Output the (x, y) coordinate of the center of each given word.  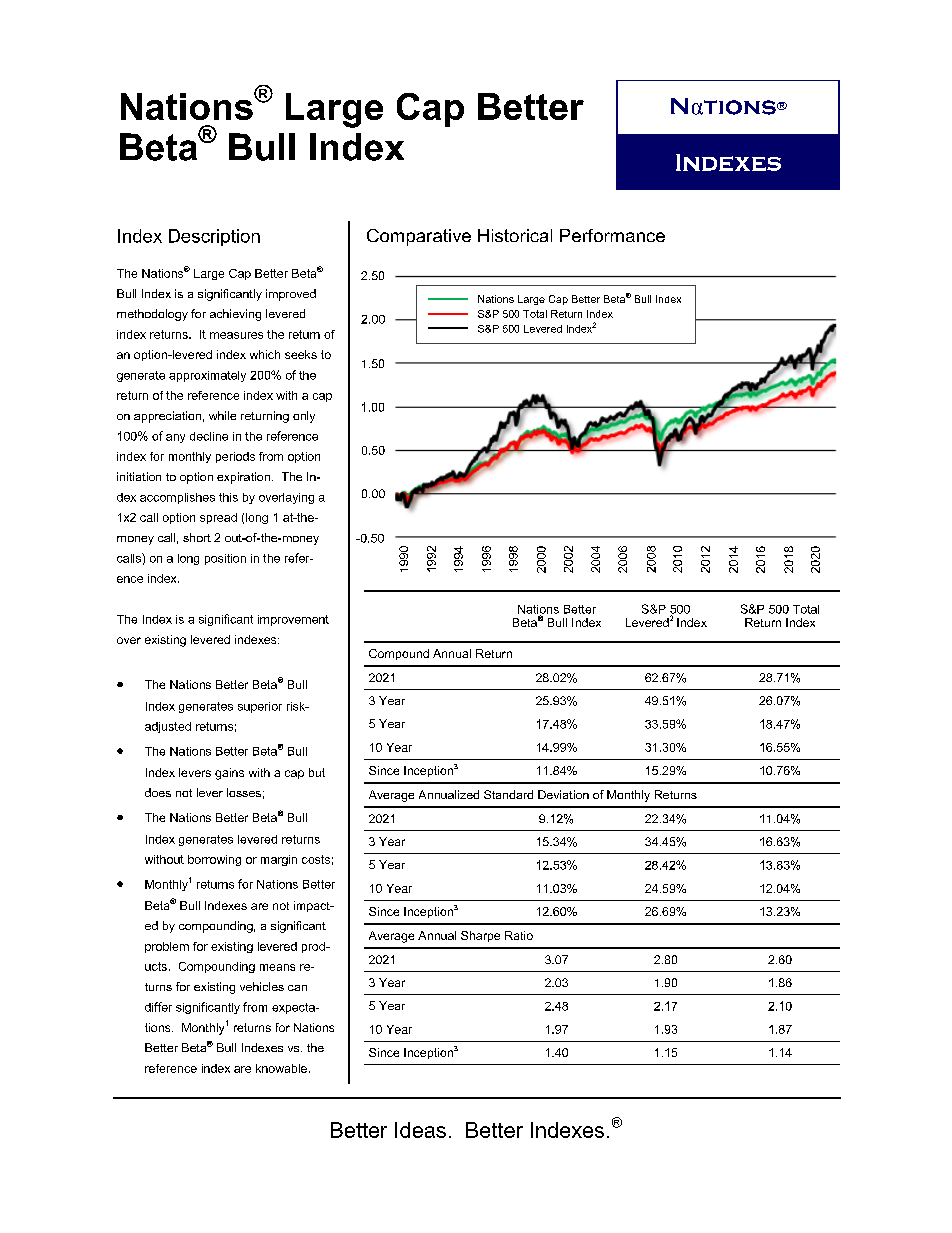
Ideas (420, 1130)
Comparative (419, 237)
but (317, 772)
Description (214, 237)
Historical (515, 235)
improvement (293, 620)
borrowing (214, 860)
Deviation (563, 794)
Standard (508, 794)
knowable (283, 1068)
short (197, 537)
